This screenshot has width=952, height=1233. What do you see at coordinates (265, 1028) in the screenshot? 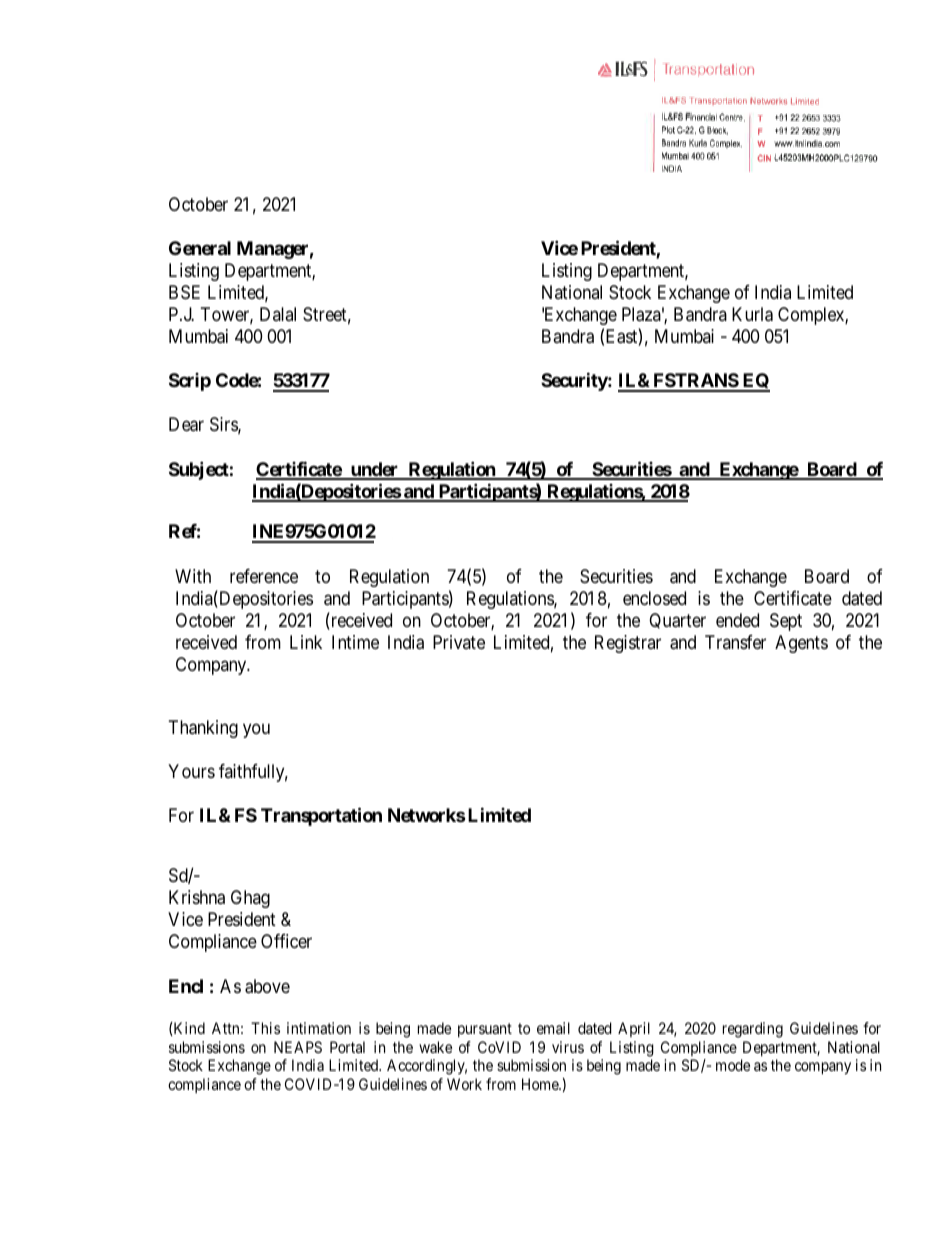
I see `This` at bounding box center [265, 1028].
